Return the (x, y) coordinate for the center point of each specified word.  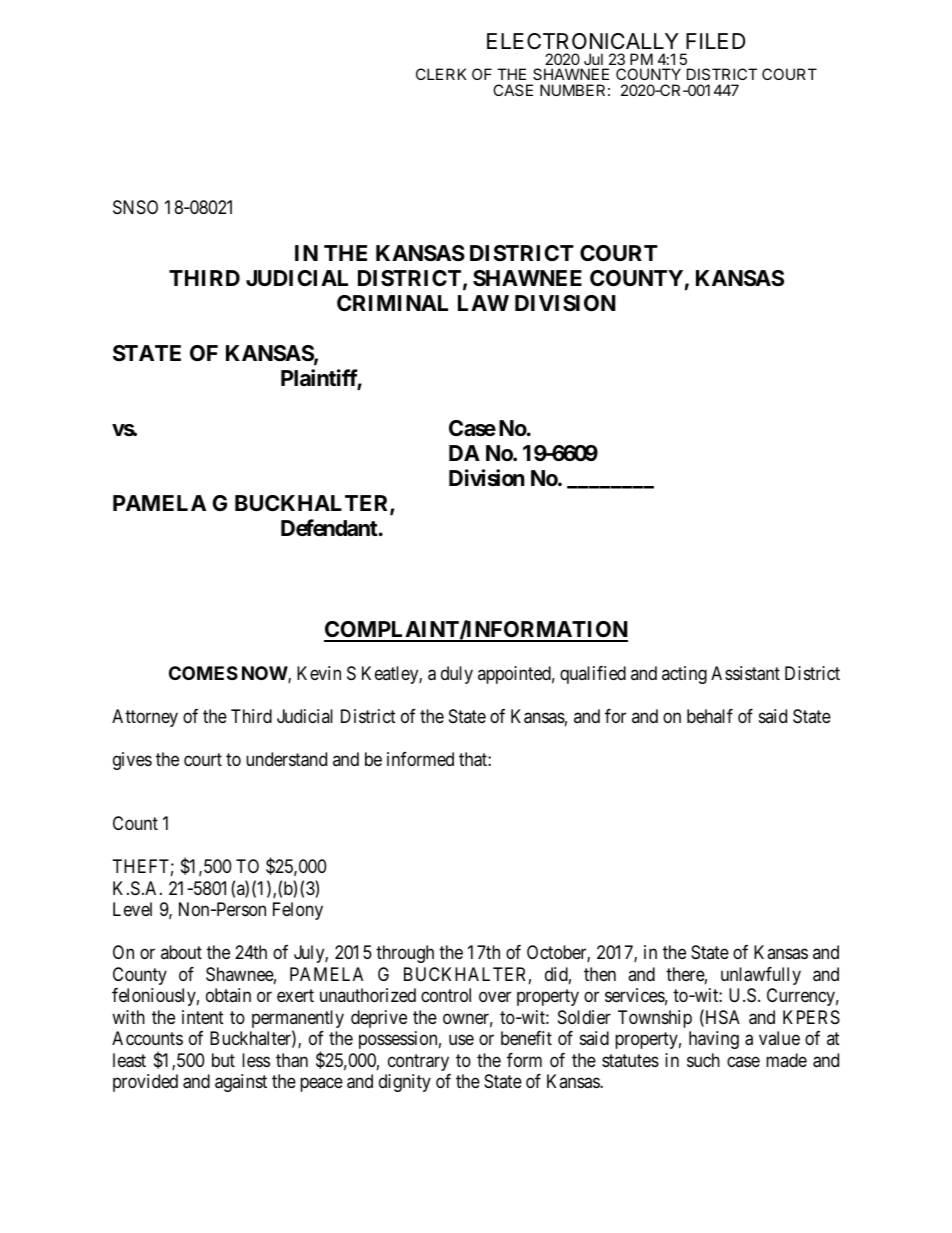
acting (684, 675)
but (223, 1060)
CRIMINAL (392, 303)
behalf (710, 716)
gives (132, 761)
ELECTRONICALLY (582, 41)
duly (457, 675)
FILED (715, 41)
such (703, 1060)
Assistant (745, 673)
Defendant (330, 528)
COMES (203, 673)
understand (286, 759)
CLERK (441, 74)
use (461, 1040)
